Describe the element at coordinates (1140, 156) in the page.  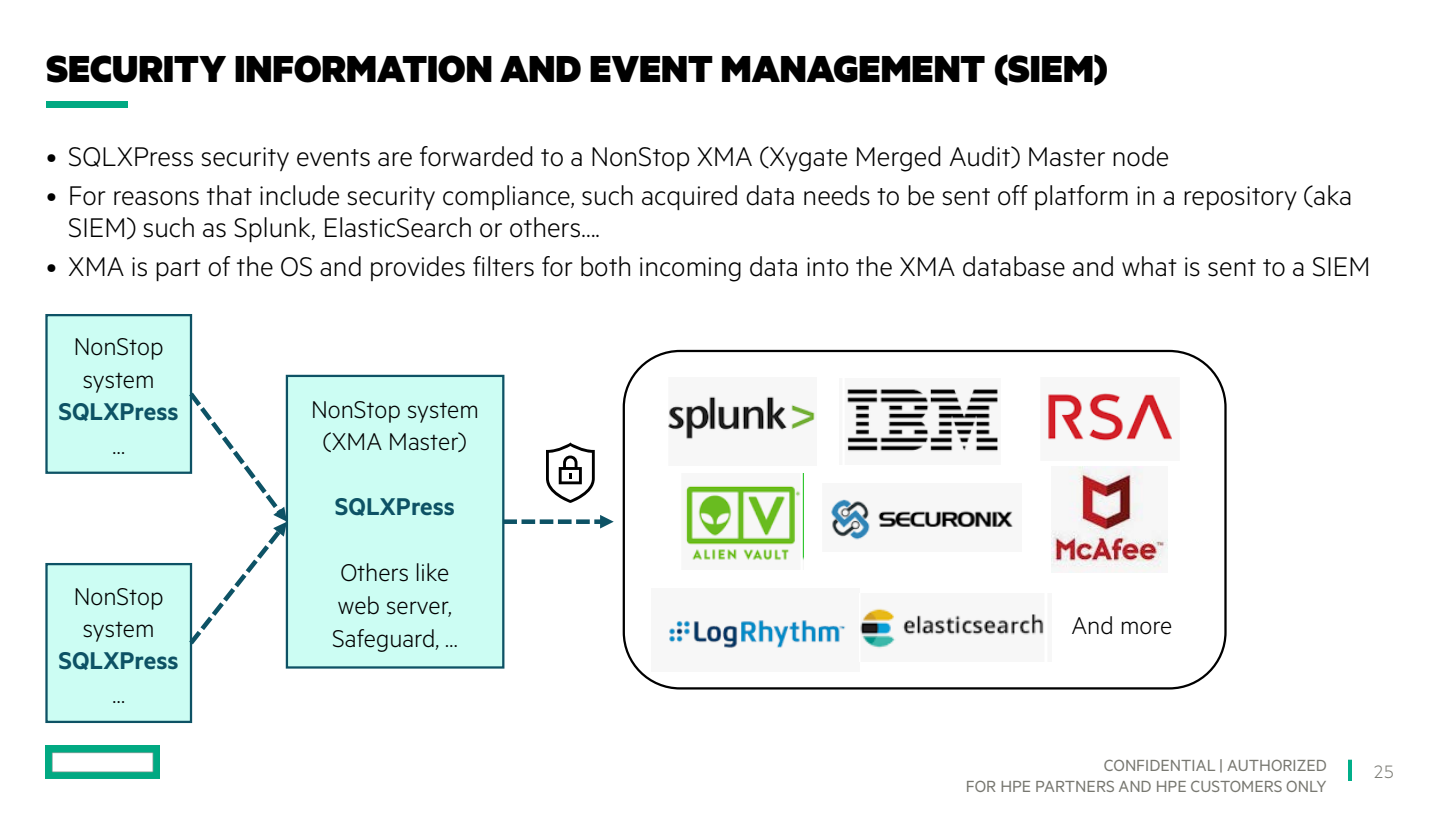
I see `node` at that location.
